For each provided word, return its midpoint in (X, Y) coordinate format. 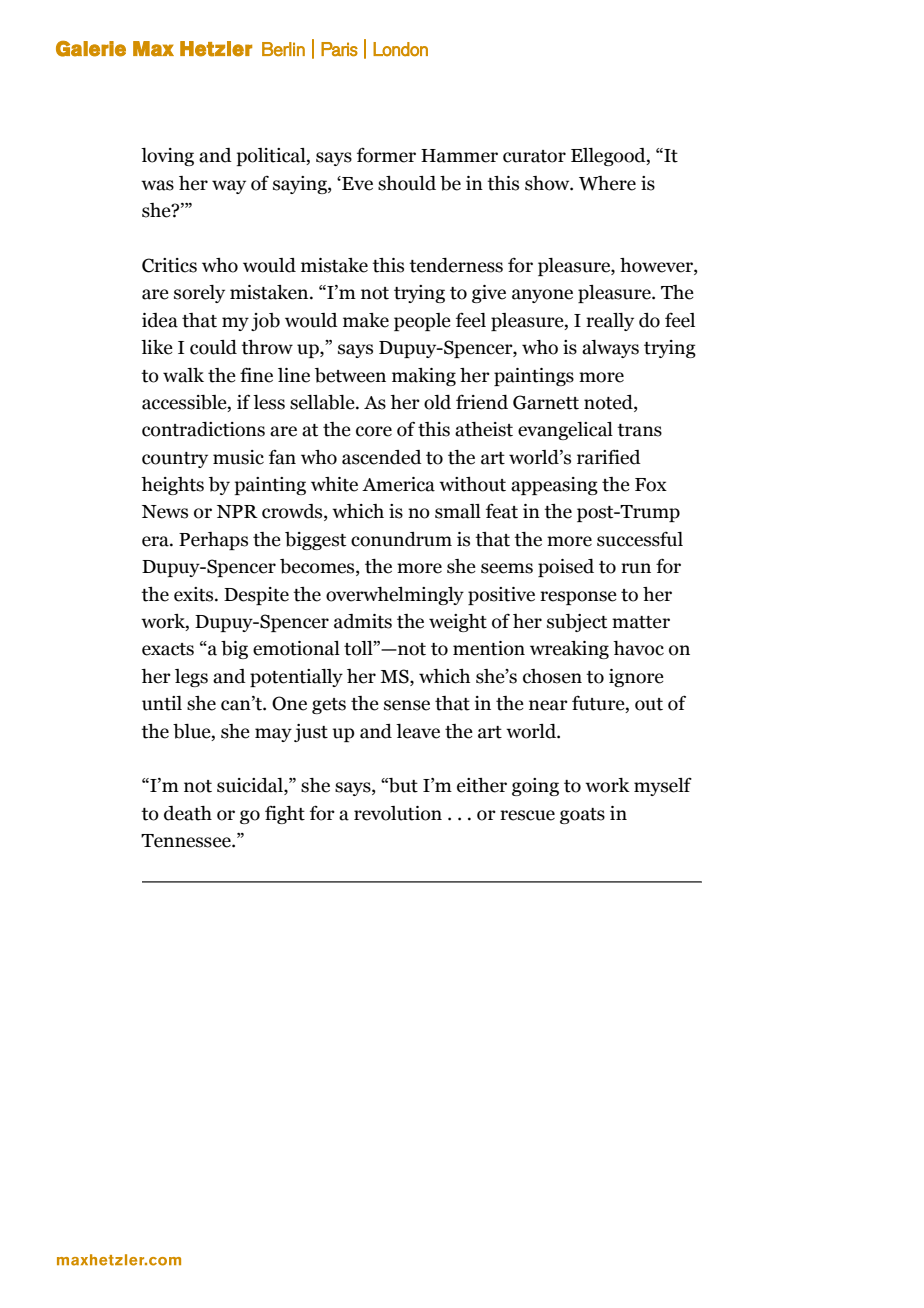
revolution (398, 813)
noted (609, 403)
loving (167, 157)
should (407, 183)
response (578, 598)
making (424, 377)
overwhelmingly (395, 596)
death (188, 813)
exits (195, 594)
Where (607, 183)
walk (183, 375)
